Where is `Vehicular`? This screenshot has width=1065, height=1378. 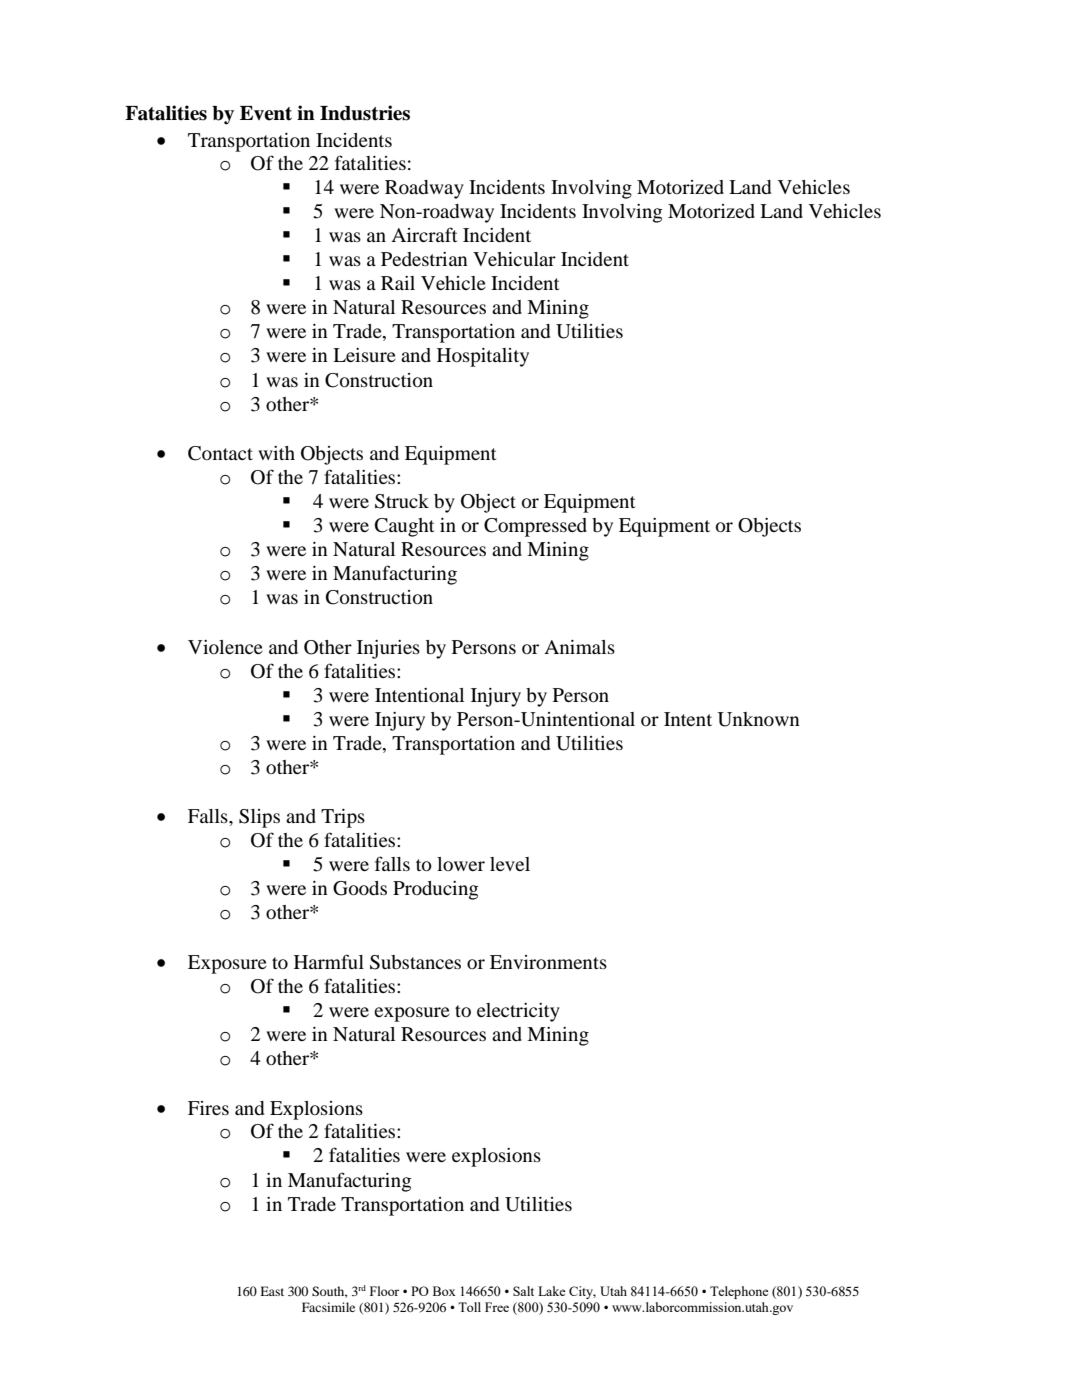
Vehicular is located at coordinates (514, 259).
